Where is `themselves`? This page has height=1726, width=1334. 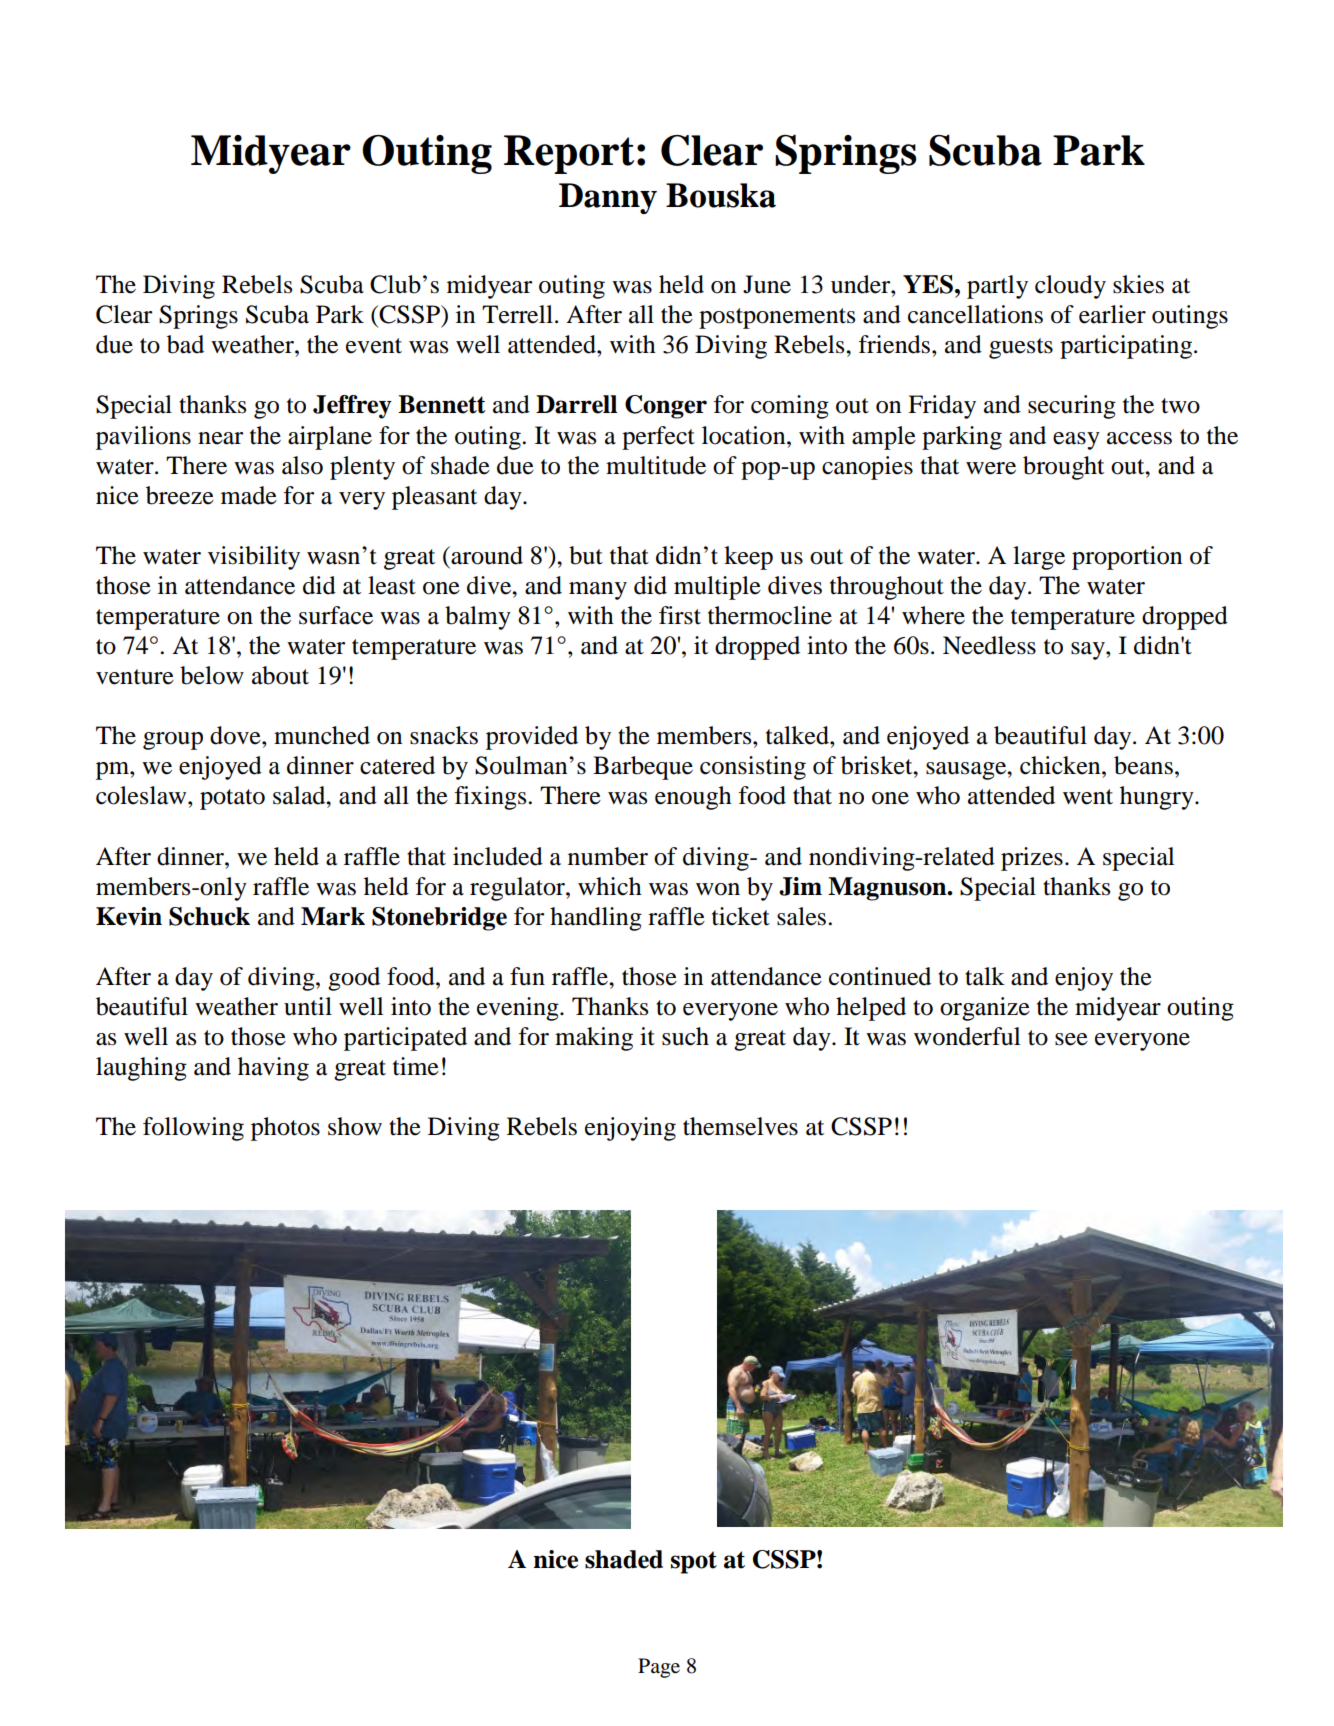
themselves is located at coordinates (740, 1126).
